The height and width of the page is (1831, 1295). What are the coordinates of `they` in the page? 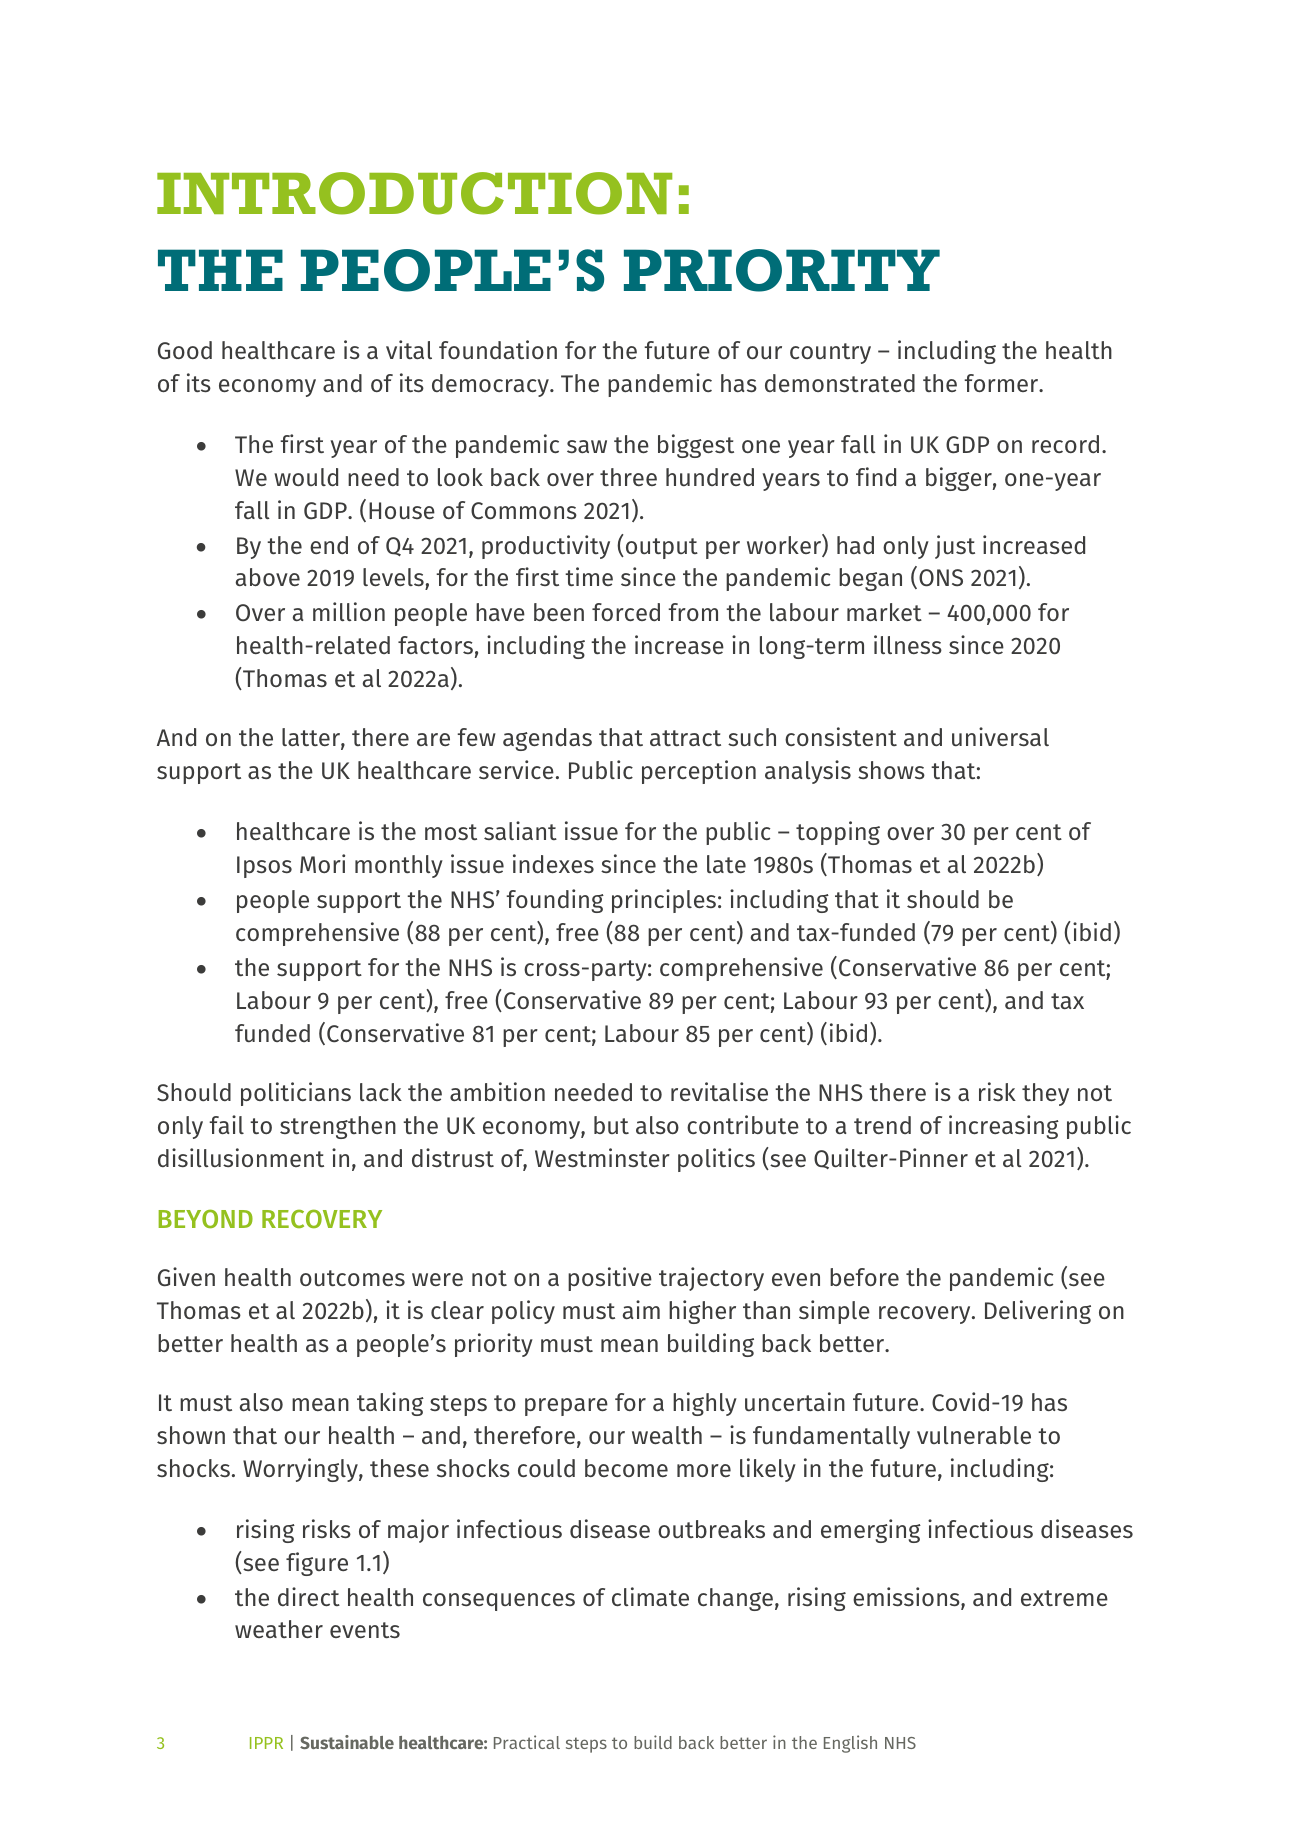 It's located at (1045, 1094).
